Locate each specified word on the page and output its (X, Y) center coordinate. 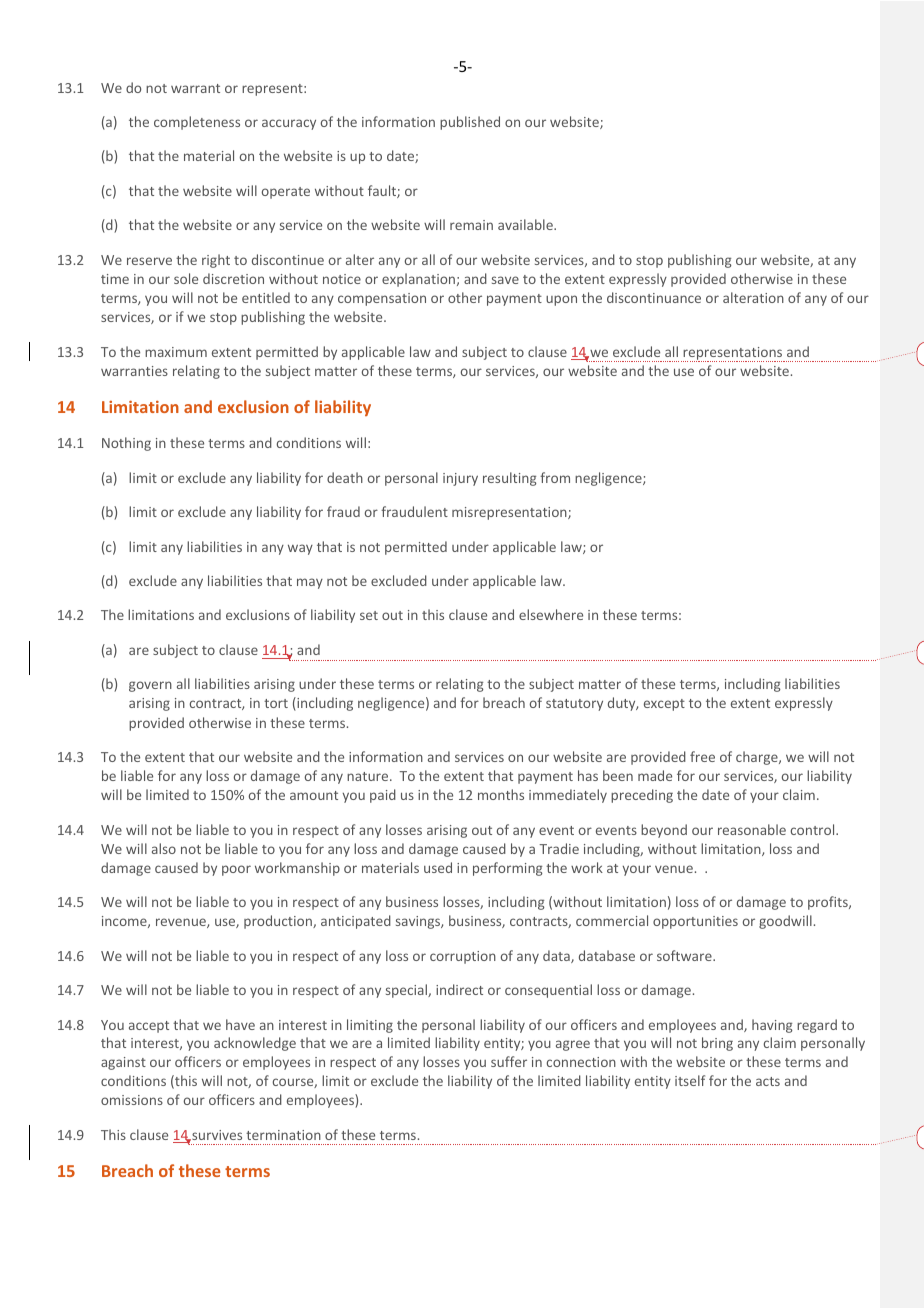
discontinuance (654, 297)
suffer (509, 1061)
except (664, 705)
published (470, 123)
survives (216, 1135)
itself (690, 1080)
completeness (197, 123)
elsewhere (551, 614)
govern (150, 686)
